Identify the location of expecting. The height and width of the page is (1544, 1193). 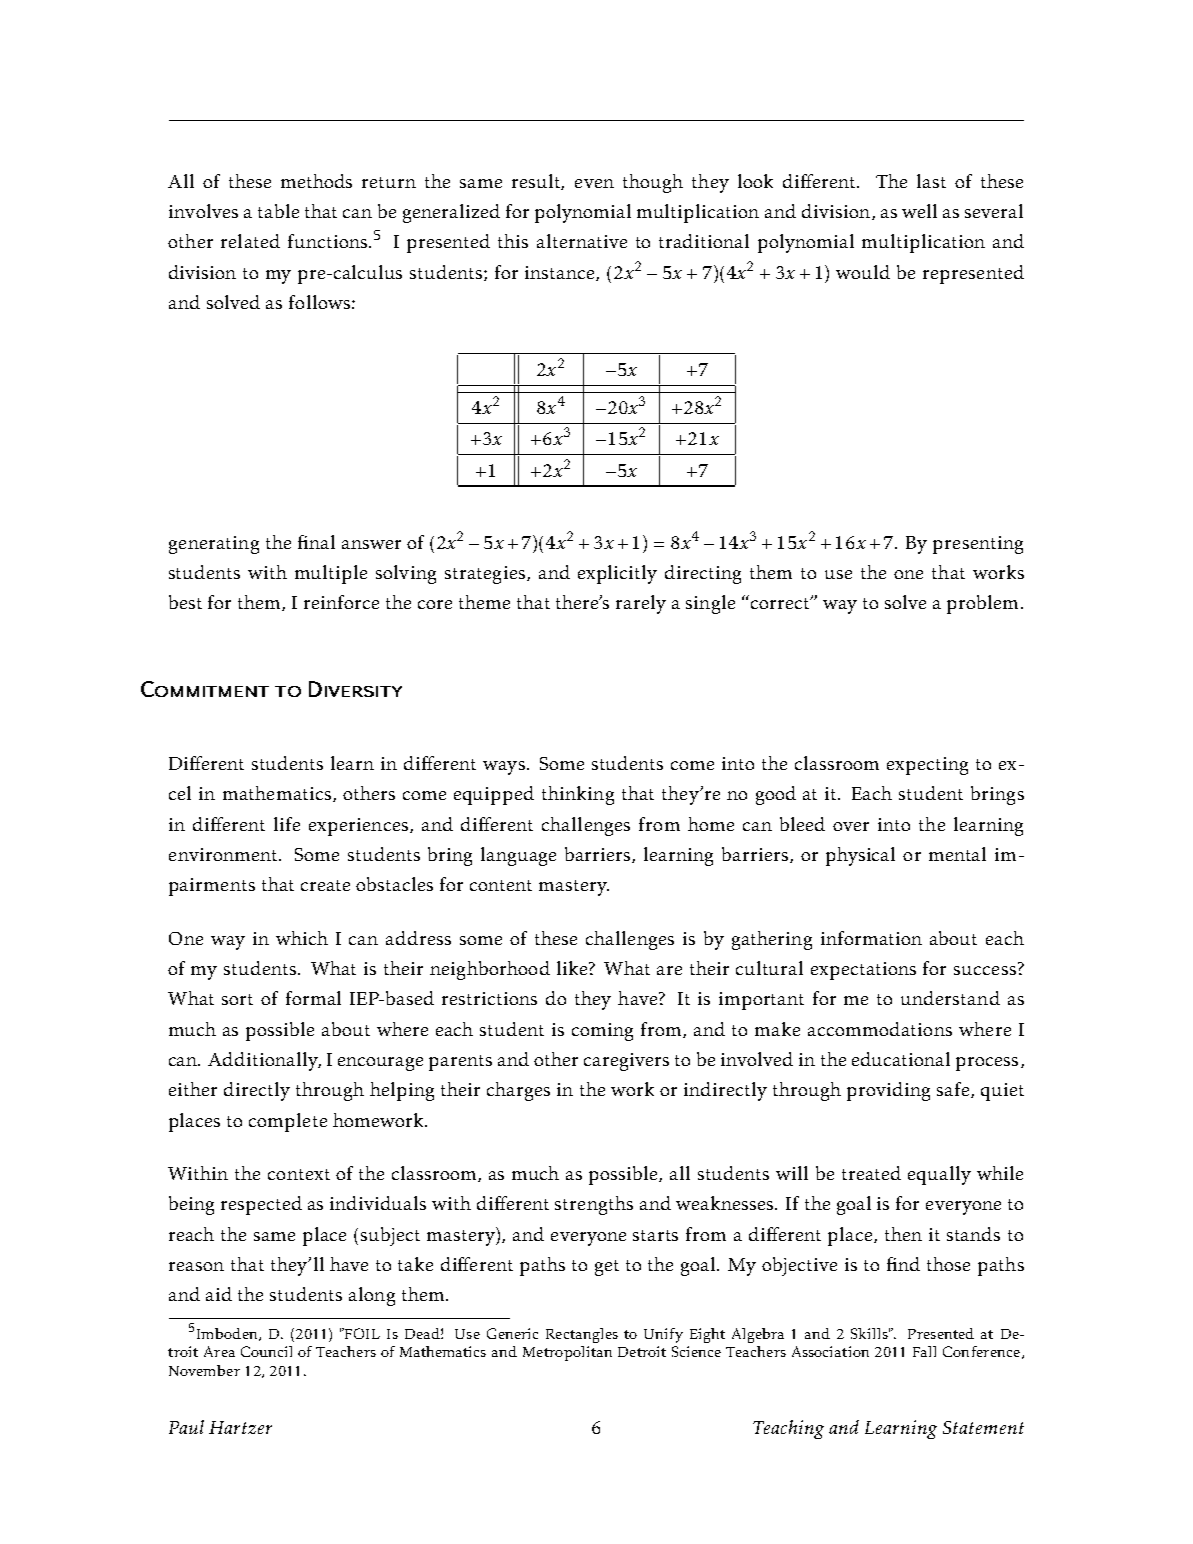
(927, 766).
